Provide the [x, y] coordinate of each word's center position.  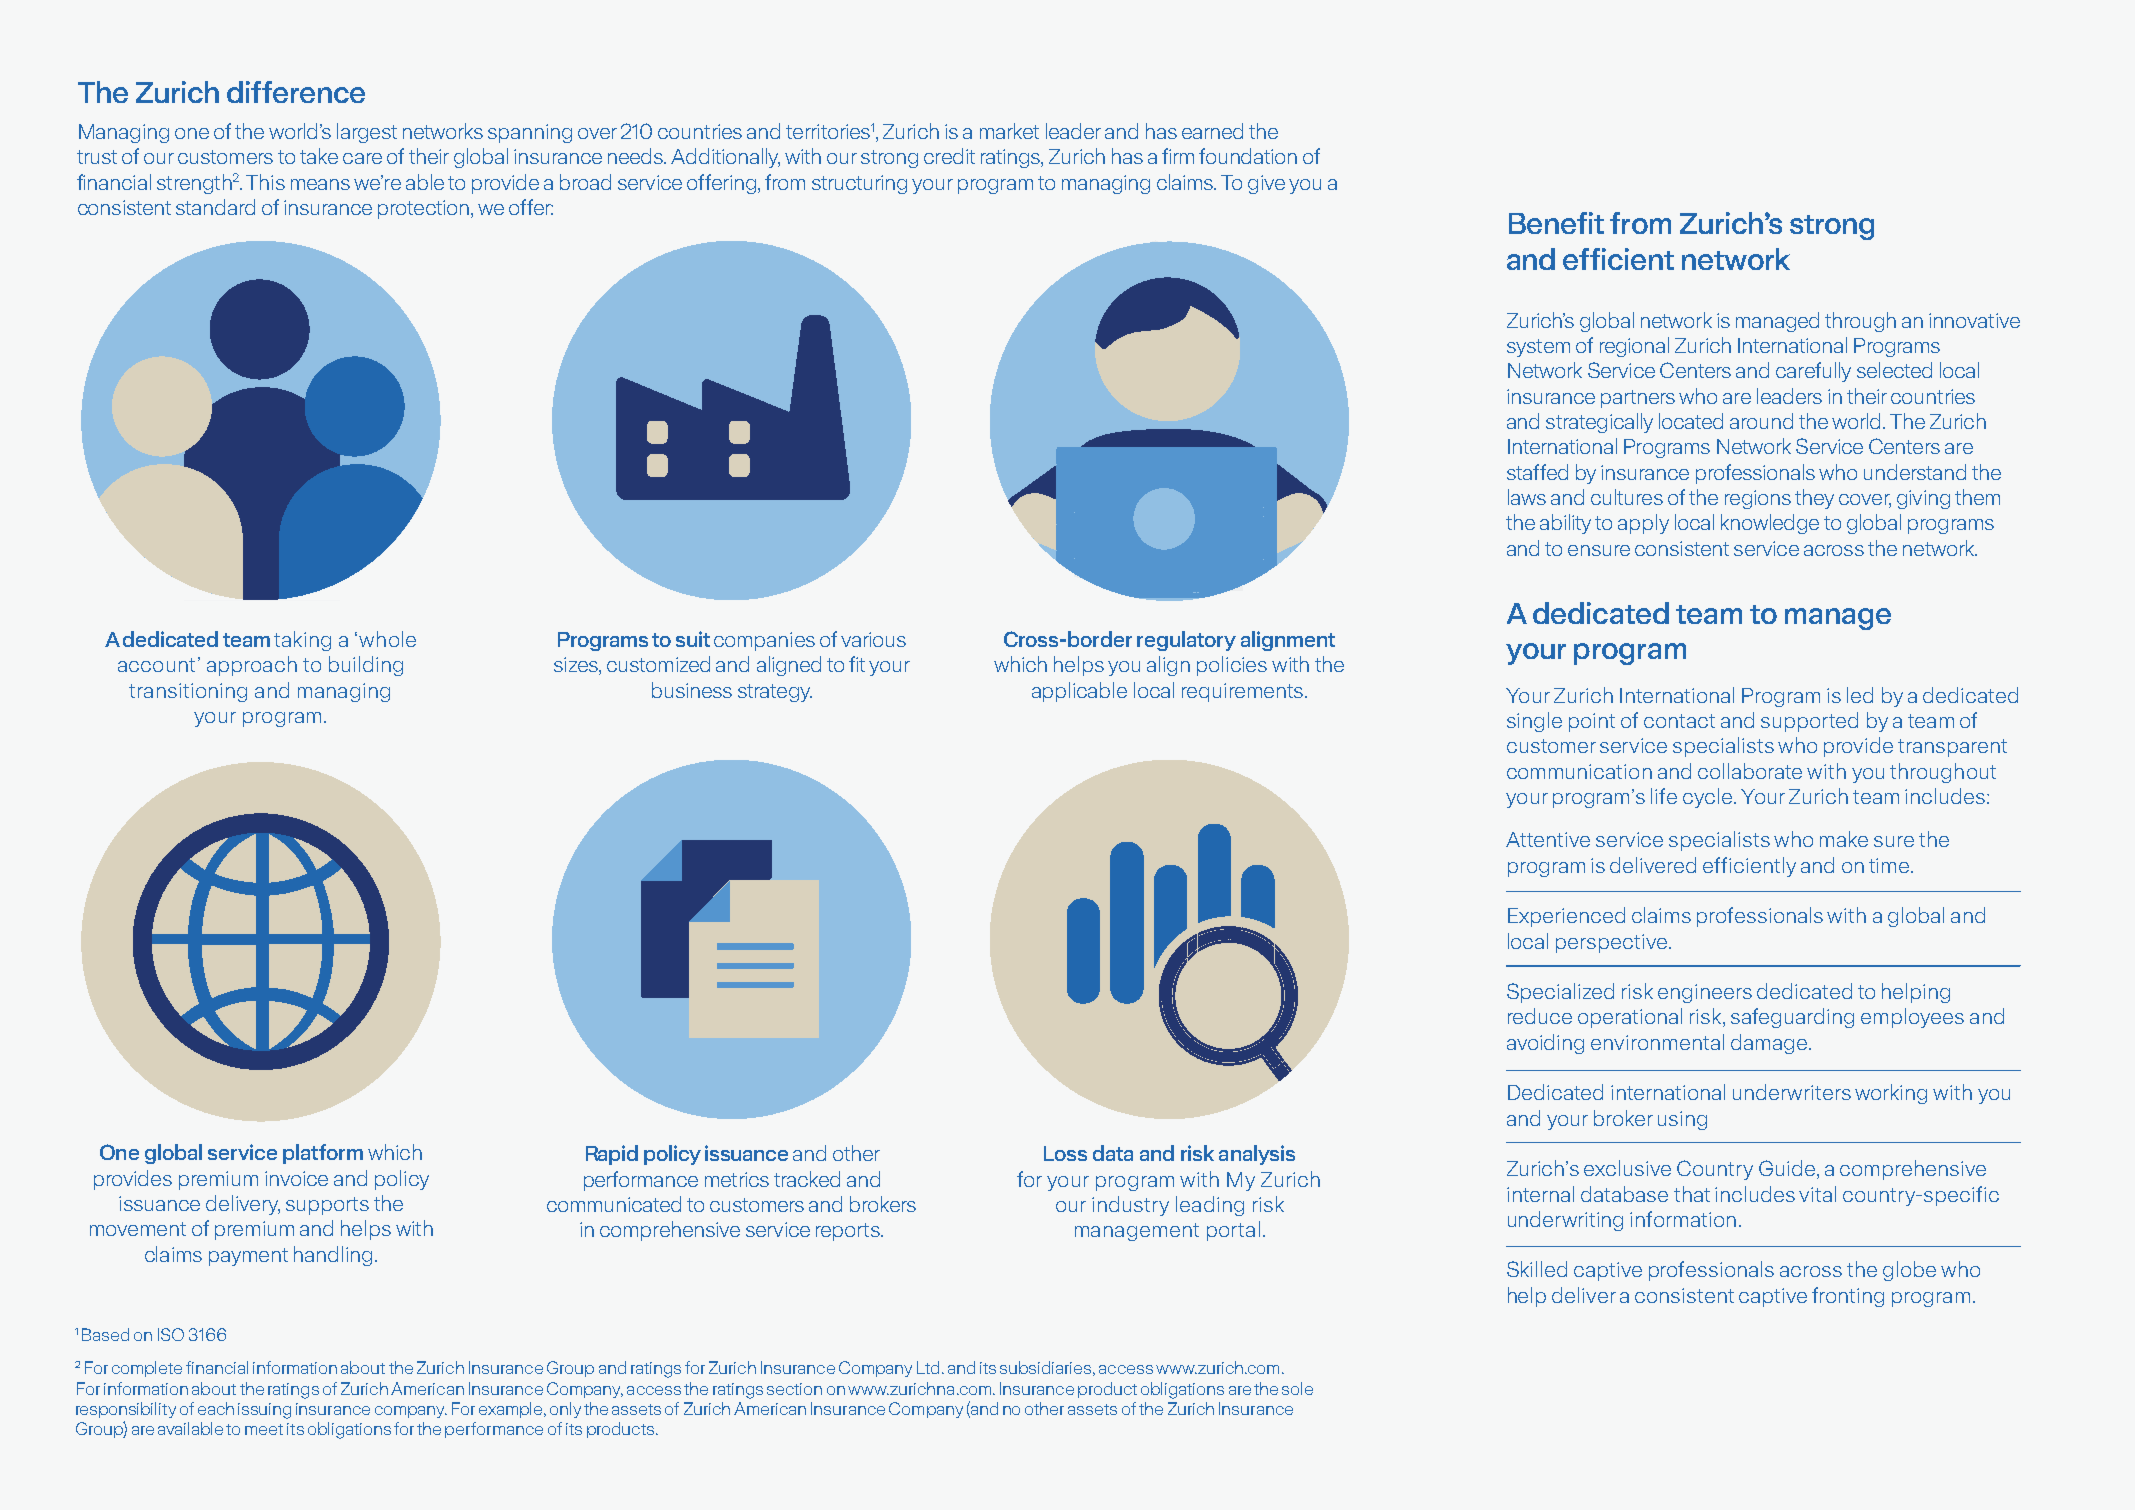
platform [323, 1154]
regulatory [1186, 641]
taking [302, 641]
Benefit [1556, 223]
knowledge [1770, 524]
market [1009, 131]
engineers [1705, 993]
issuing [264, 1411]
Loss [1065, 1153]
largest [367, 133]
